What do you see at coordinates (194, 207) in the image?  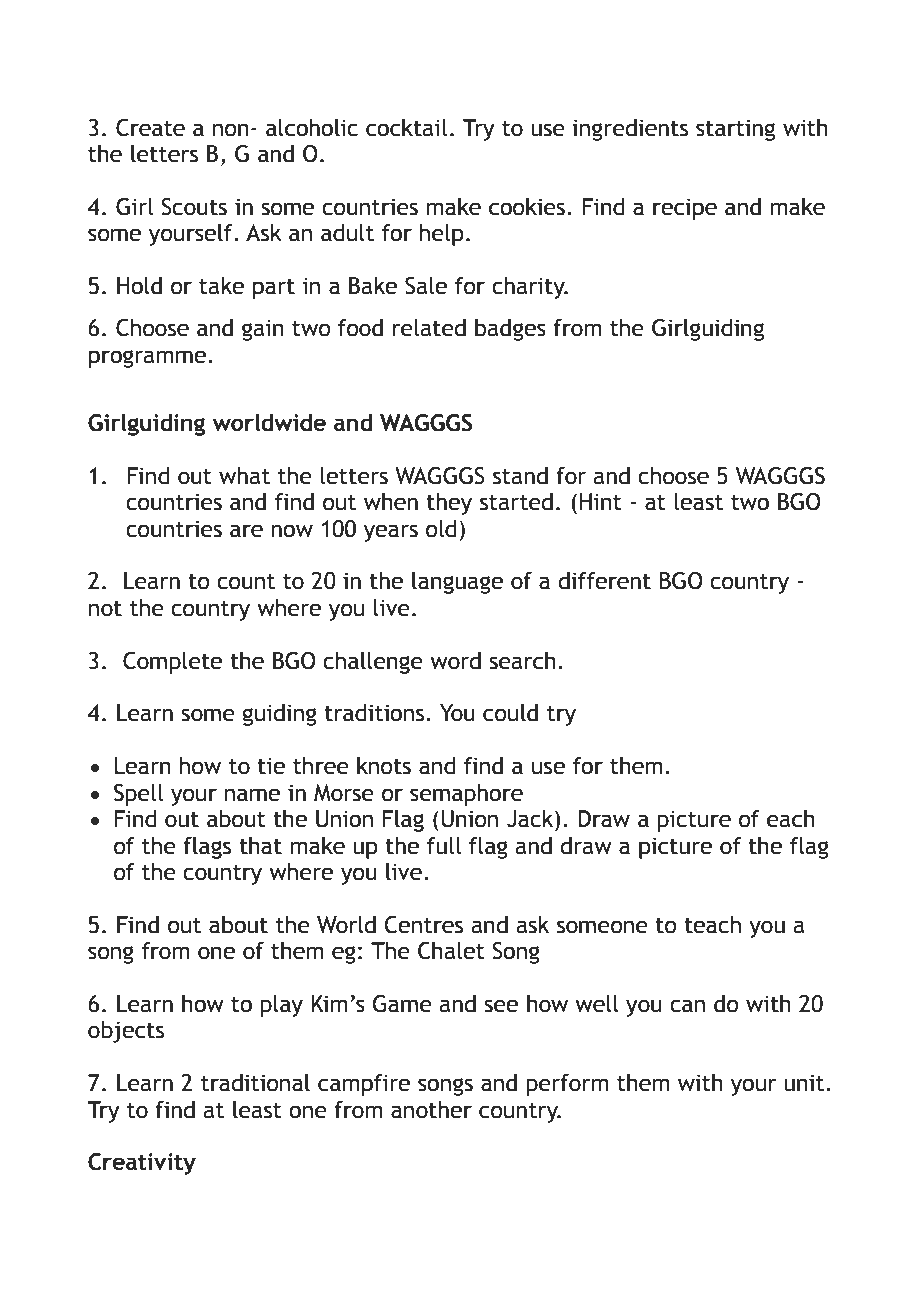 I see `Scouts` at bounding box center [194, 207].
